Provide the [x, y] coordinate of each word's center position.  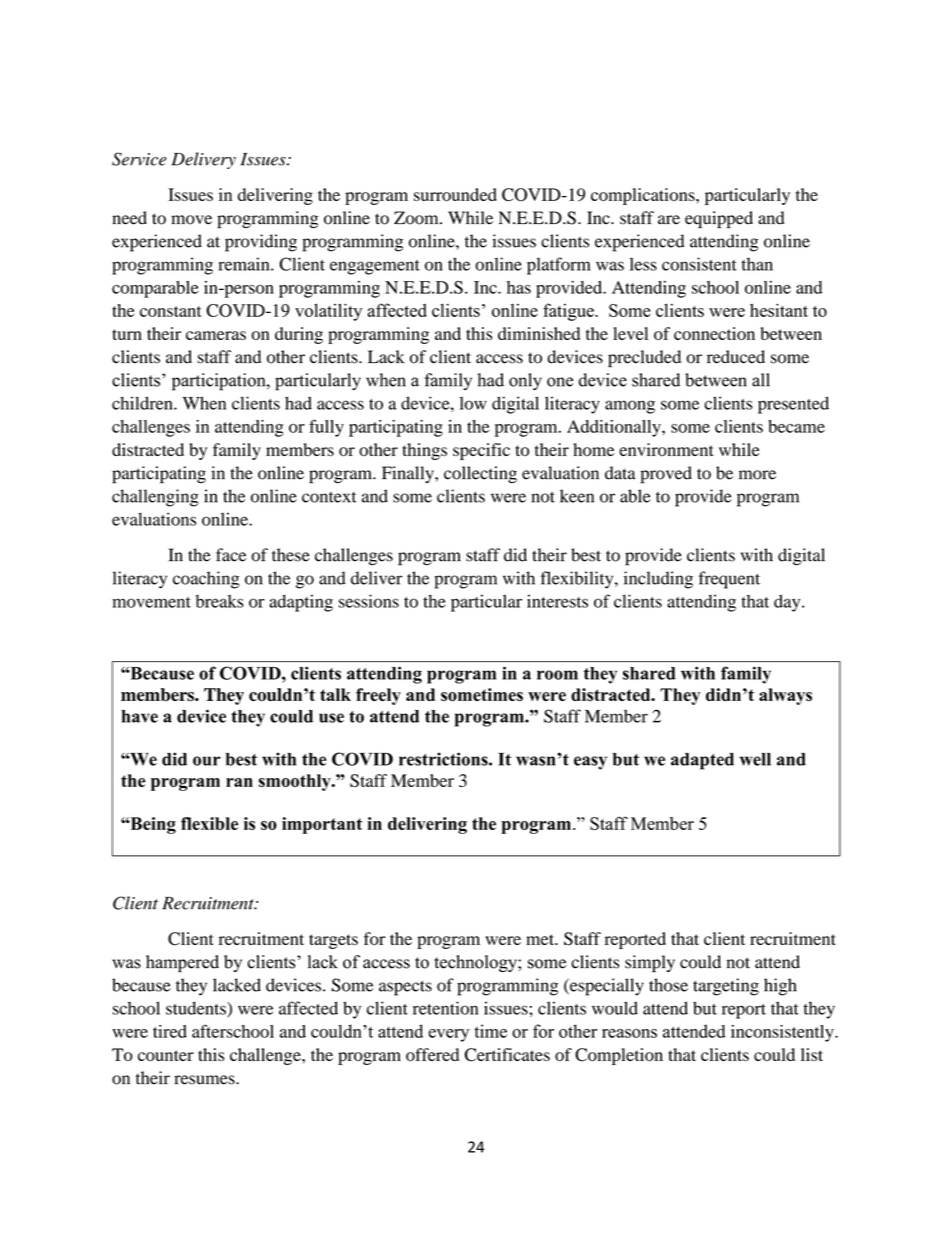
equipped [719, 219]
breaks [220, 601]
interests [557, 601]
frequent [729, 580]
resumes [205, 1080]
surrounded [455, 194]
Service [139, 159]
